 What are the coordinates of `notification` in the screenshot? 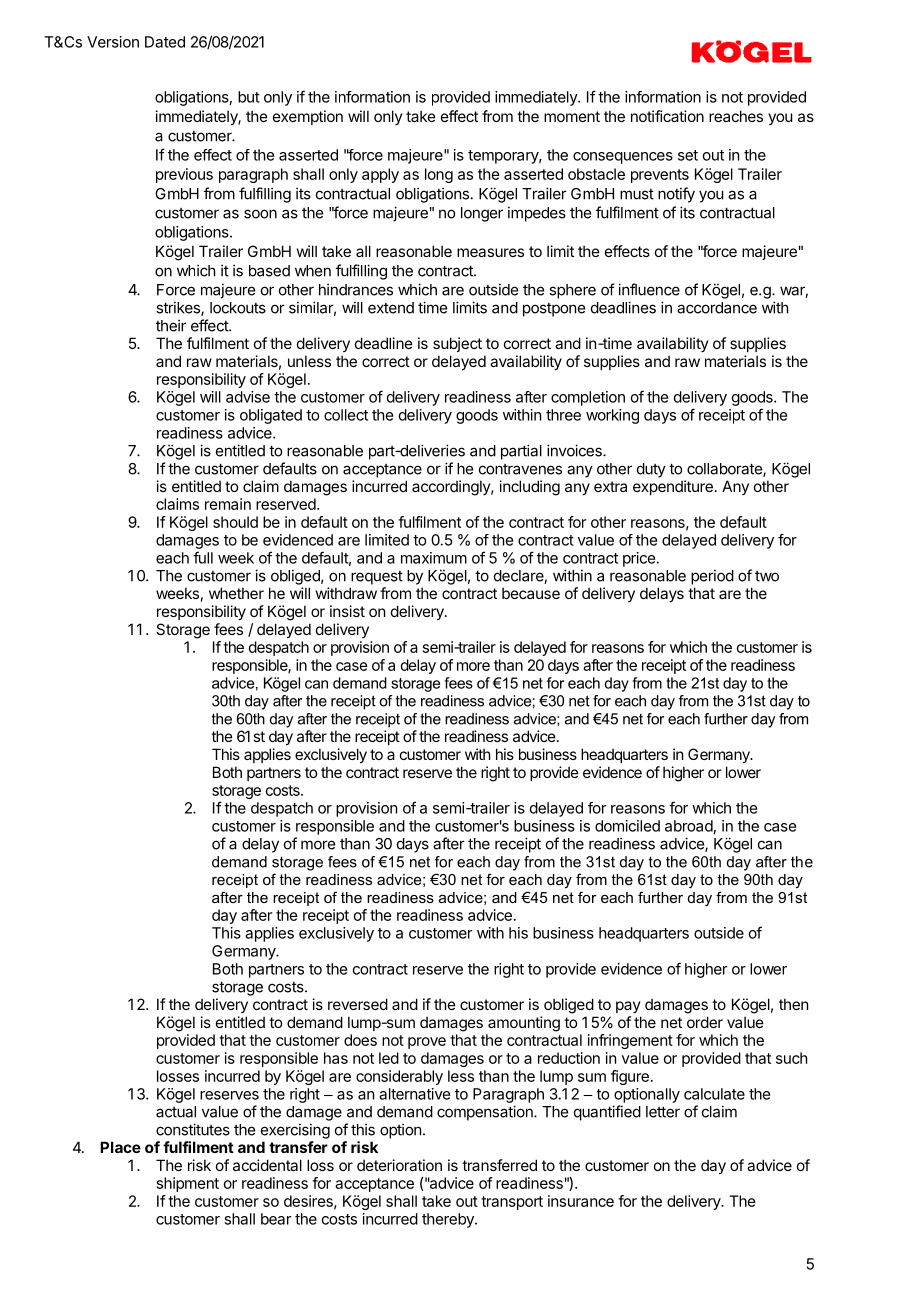 It's located at (667, 116).
